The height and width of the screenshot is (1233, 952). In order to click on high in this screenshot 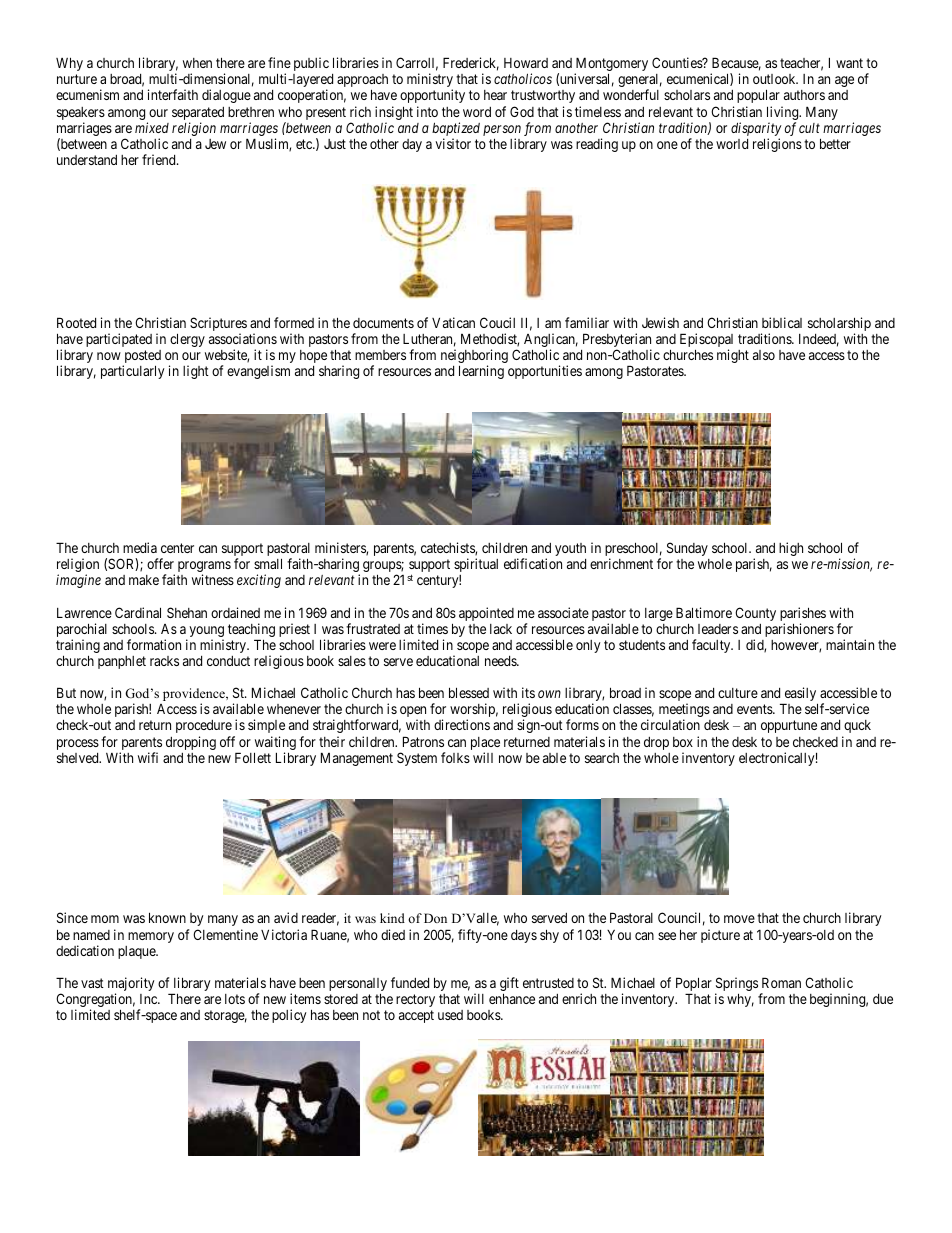, I will do `click(791, 549)`.
